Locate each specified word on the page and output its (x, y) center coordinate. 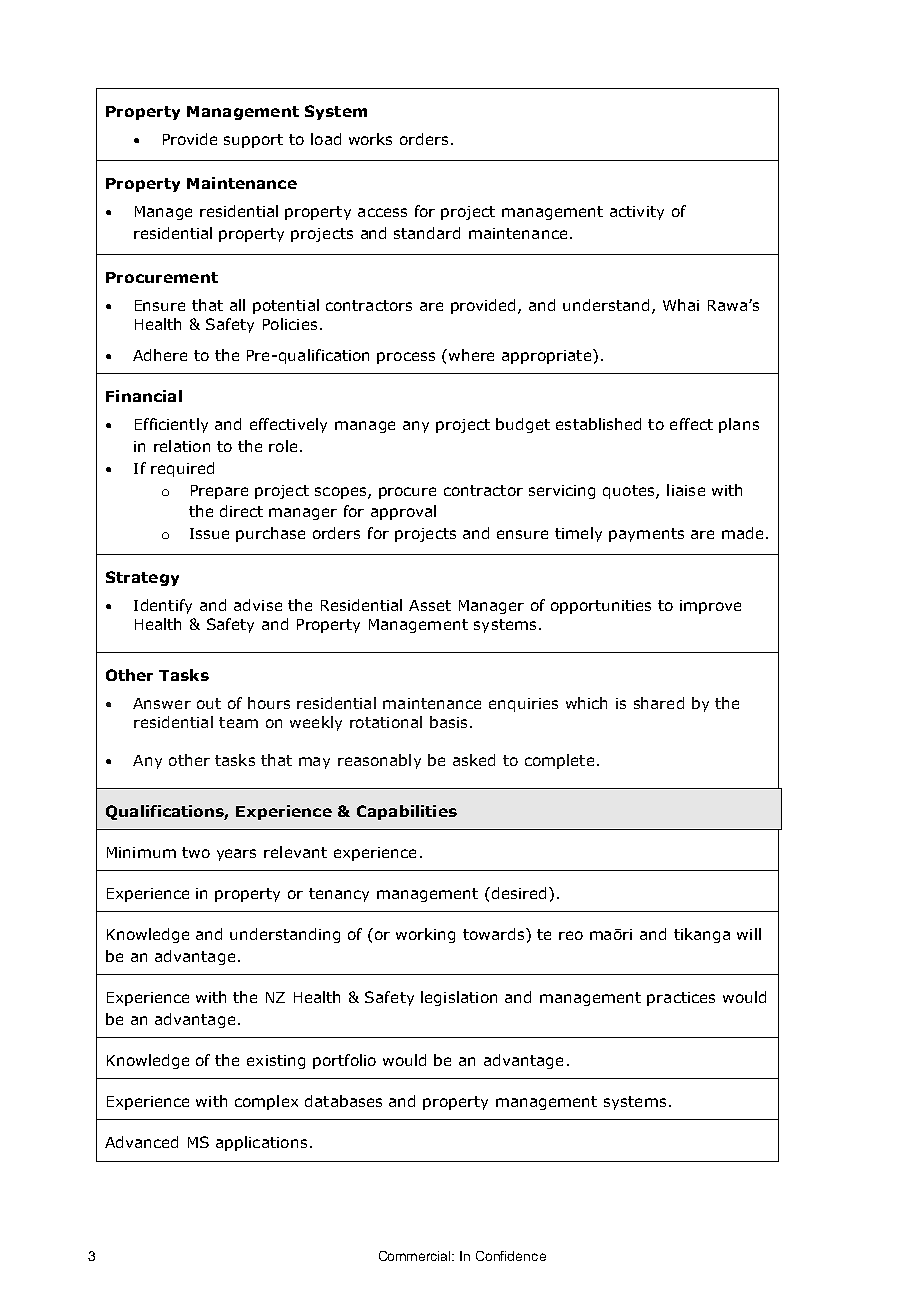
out (209, 703)
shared (659, 703)
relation (182, 446)
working (425, 935)
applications (261, 1143)
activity (637, 213)
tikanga (702, 935)
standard (427, 233)
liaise (686, 490)
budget (523, 425)
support (253, 141)
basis (448, 722)
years (236, 855)
